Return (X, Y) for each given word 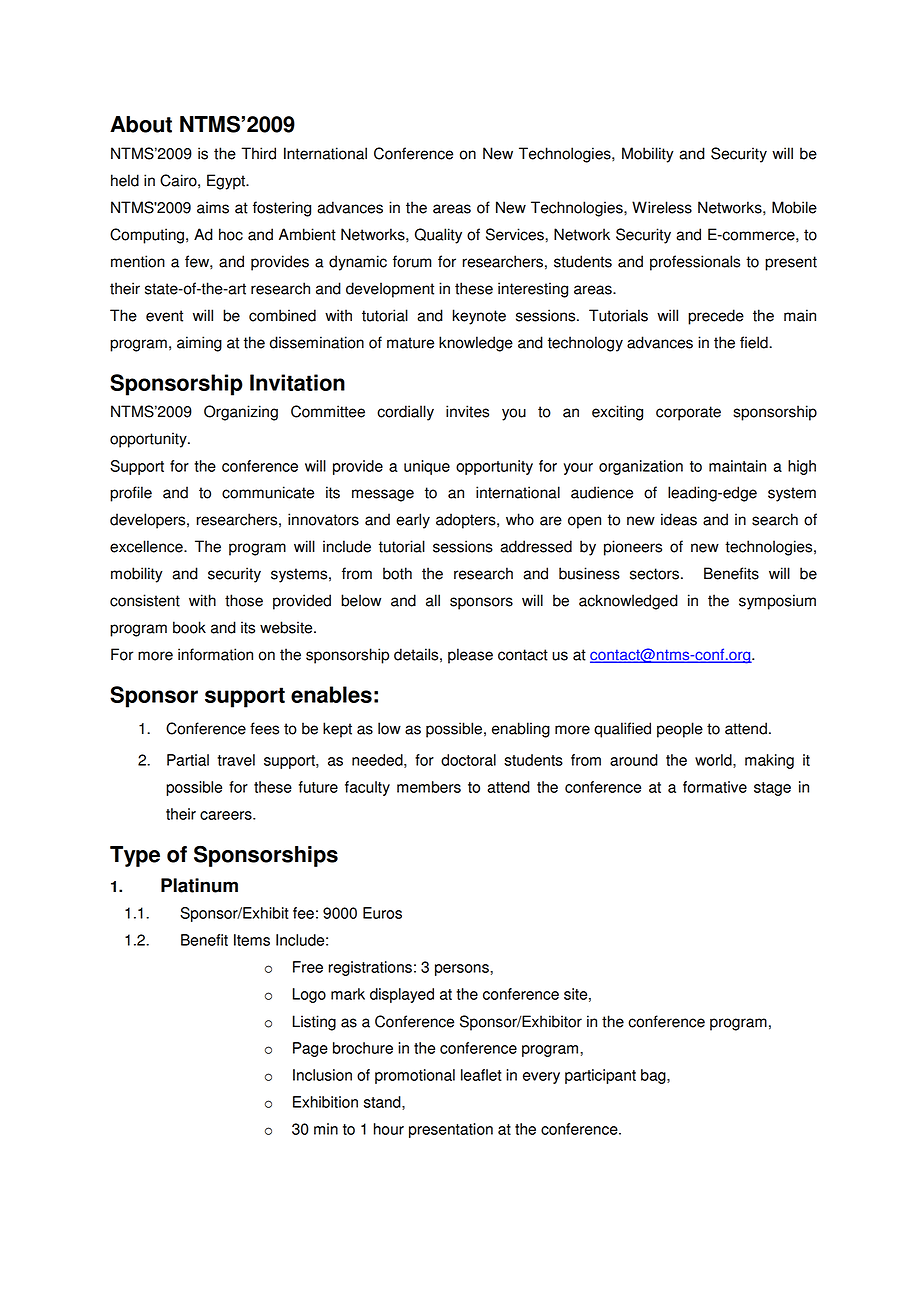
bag (654, 1076)
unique (427, 467)
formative (715, 787)
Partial (188, 760)
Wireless (662, 207)
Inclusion (322, 1075)
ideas (679, 519)
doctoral (468, 760)
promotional (415, 1076)
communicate (268, 492)
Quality (438, 236)
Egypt (227, 182)
